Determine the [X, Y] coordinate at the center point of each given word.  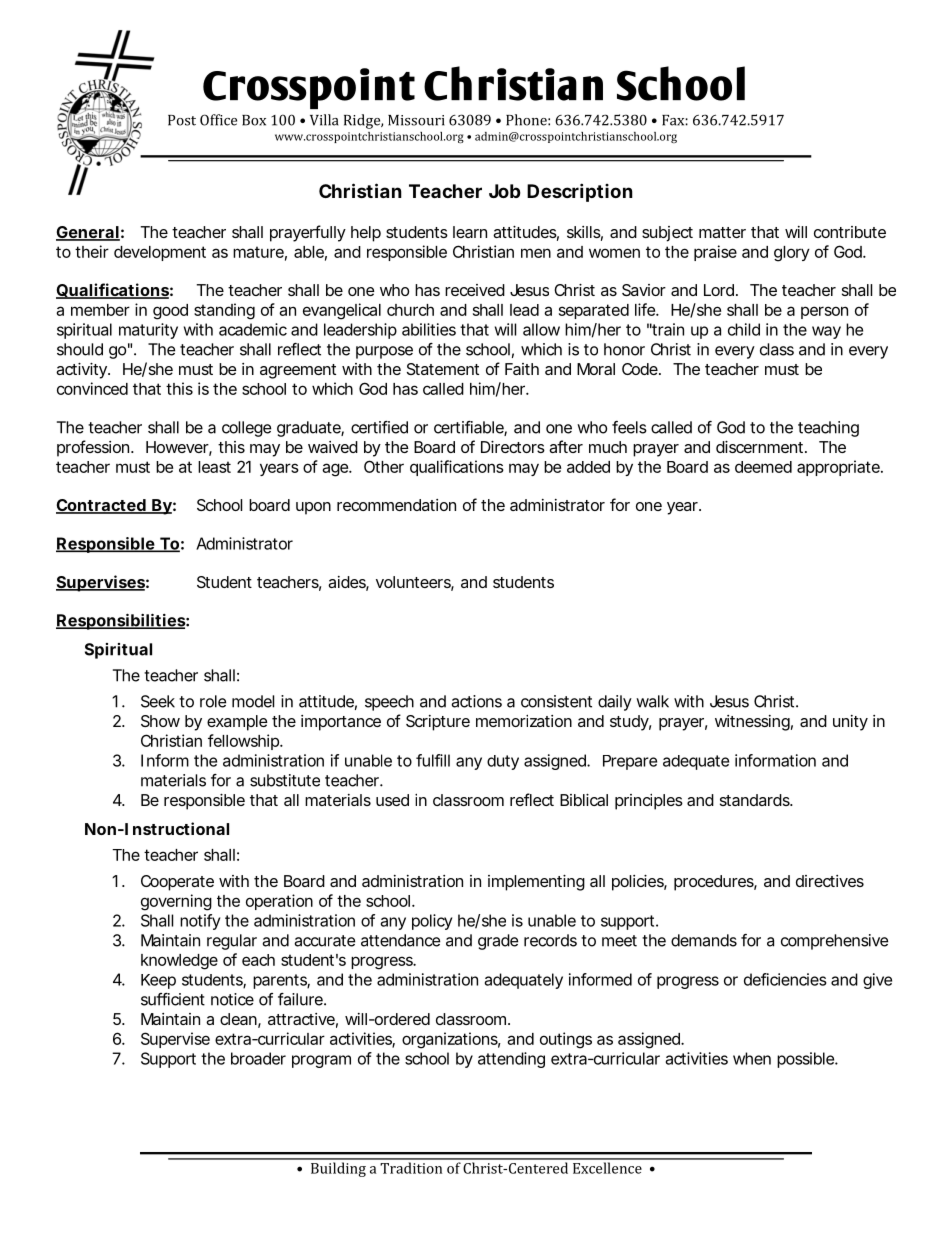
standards [756, 800]
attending [511, 1060]
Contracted [101, 506]
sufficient [173, 999]
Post [182, 120]
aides [348, 583]
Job [505, 191]
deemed [763, 467]
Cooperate [177, 883]
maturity [148, 331]
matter [722, 232]
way [826, 332]
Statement [443, 369]
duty [503, 762]
